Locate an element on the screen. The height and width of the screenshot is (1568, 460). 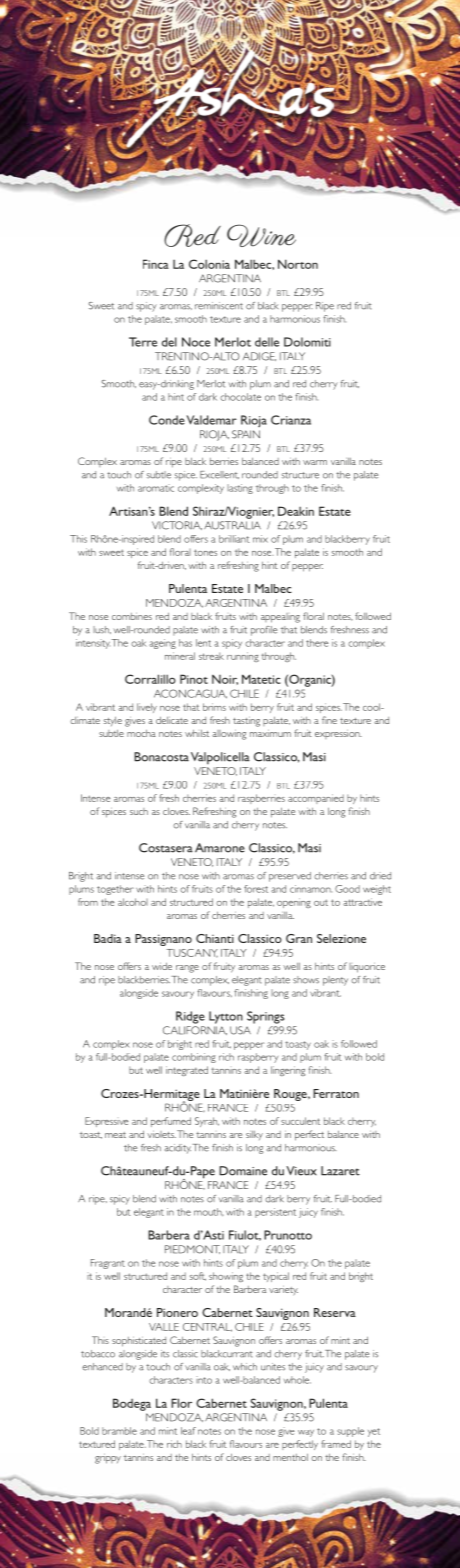
Norton is located at coordinates (298, 264).
